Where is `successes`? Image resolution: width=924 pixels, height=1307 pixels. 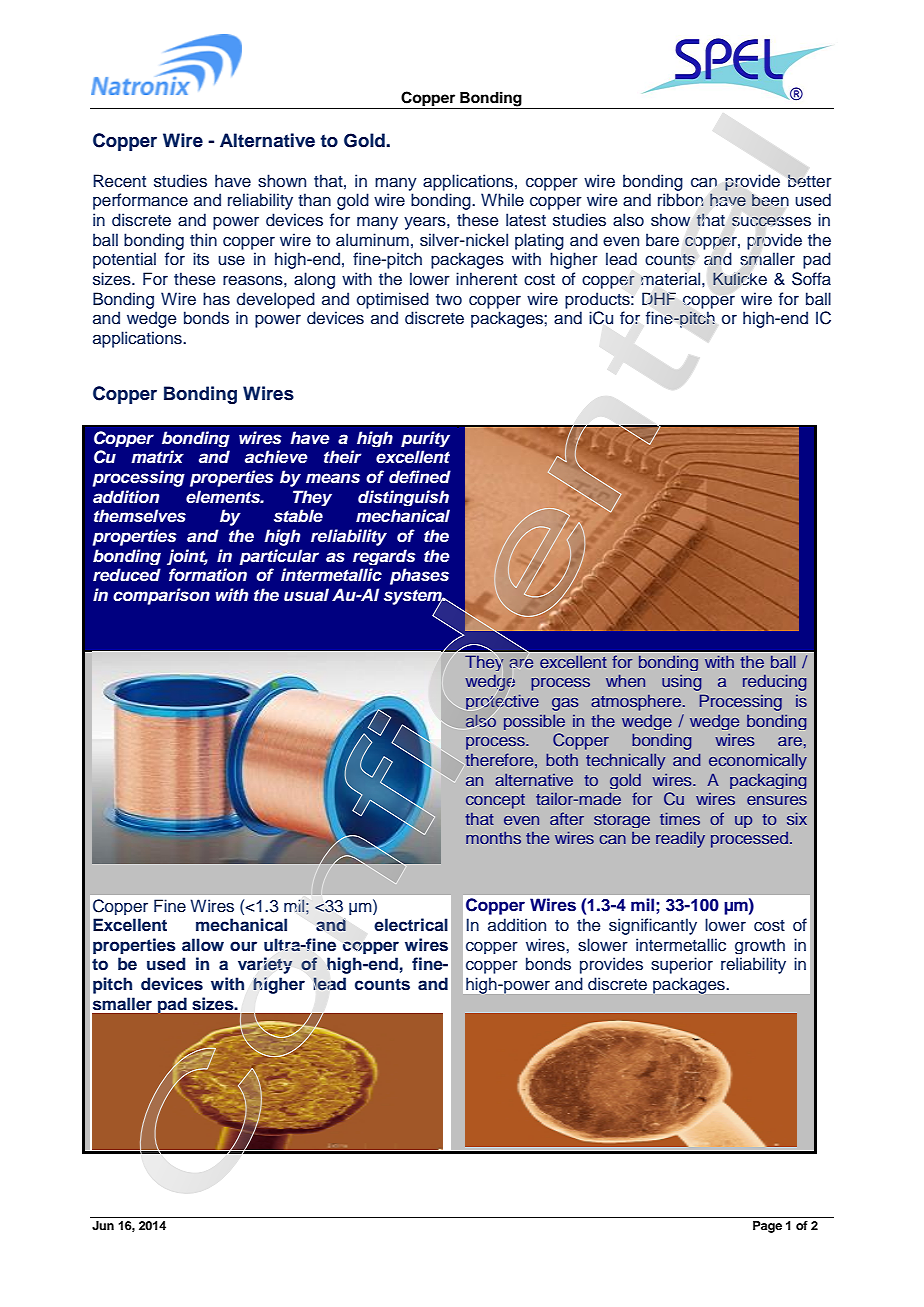
successes is located at coordinates (771, 221).
